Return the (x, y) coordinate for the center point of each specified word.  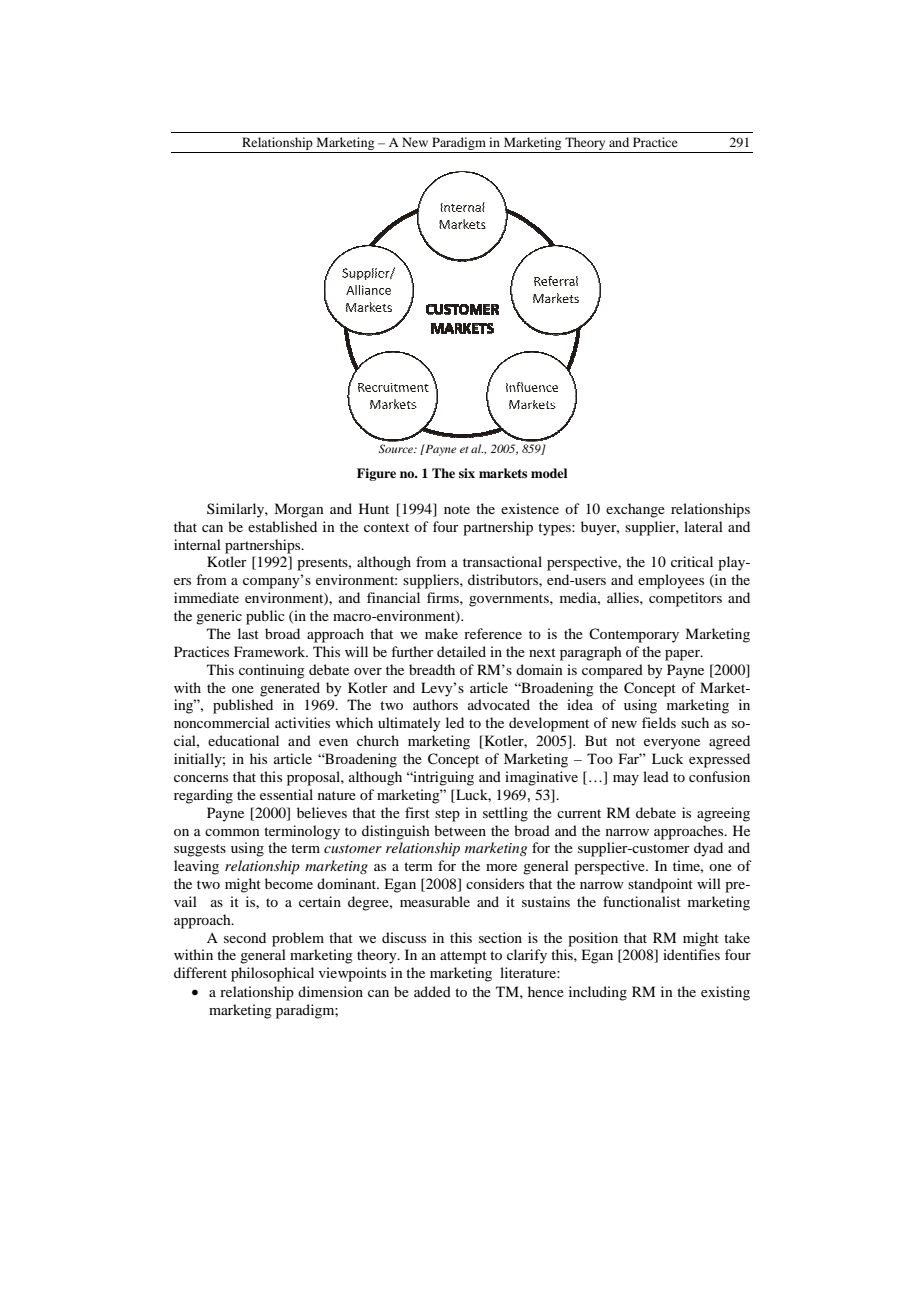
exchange (635, 510)
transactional (502, 561)
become (289, 883)
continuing (272, 671)
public (265, 617)
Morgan (299, 510)
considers (495, 883)
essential (286, 794)
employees (671, 581)
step (447, 815)
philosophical (272, 974)
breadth (432, 669)
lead (656, 776)
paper (683, 655)
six (467, 473)
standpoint (660, 885)
